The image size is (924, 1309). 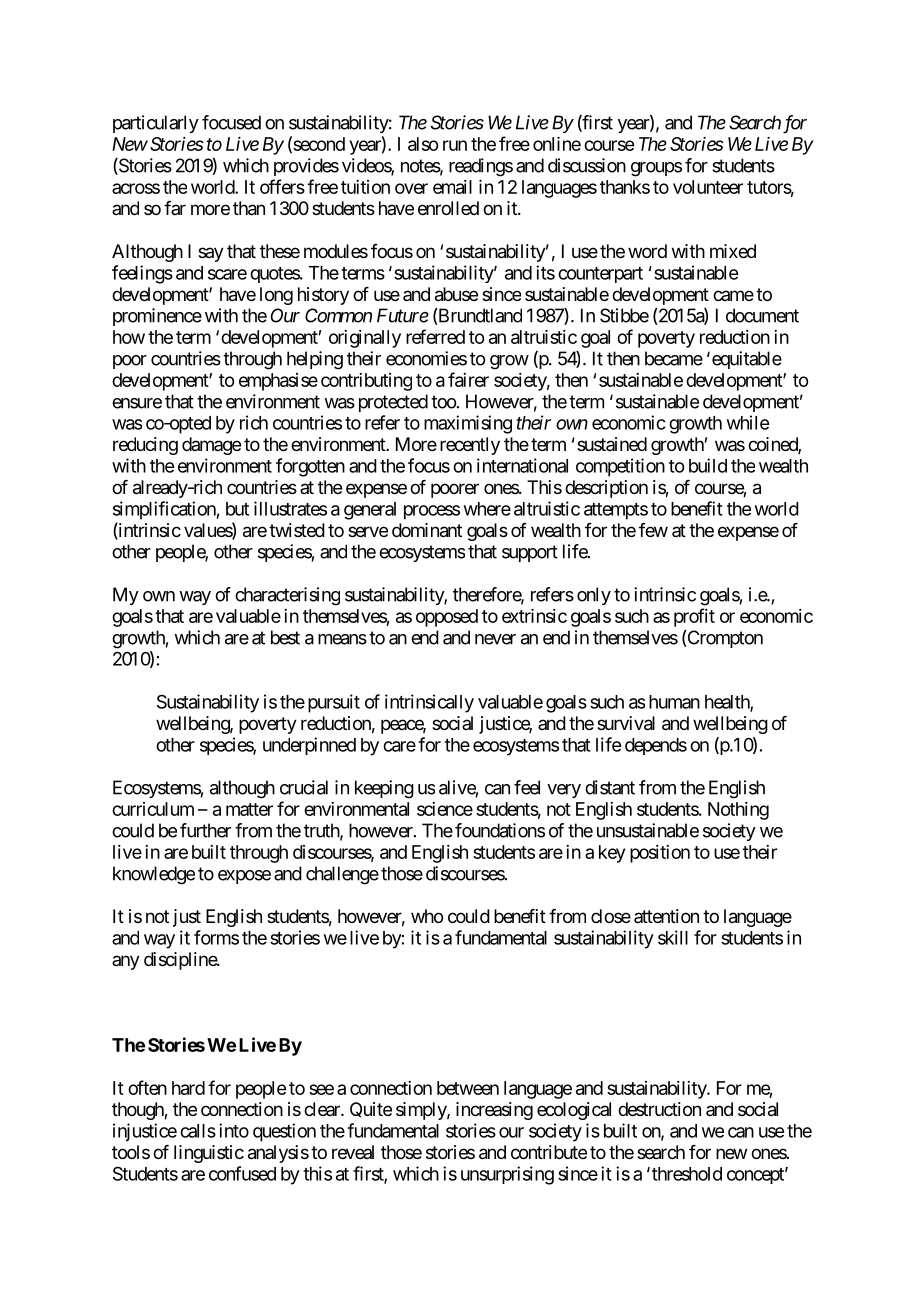 I want to click on build, so click(x=708, y=465).
